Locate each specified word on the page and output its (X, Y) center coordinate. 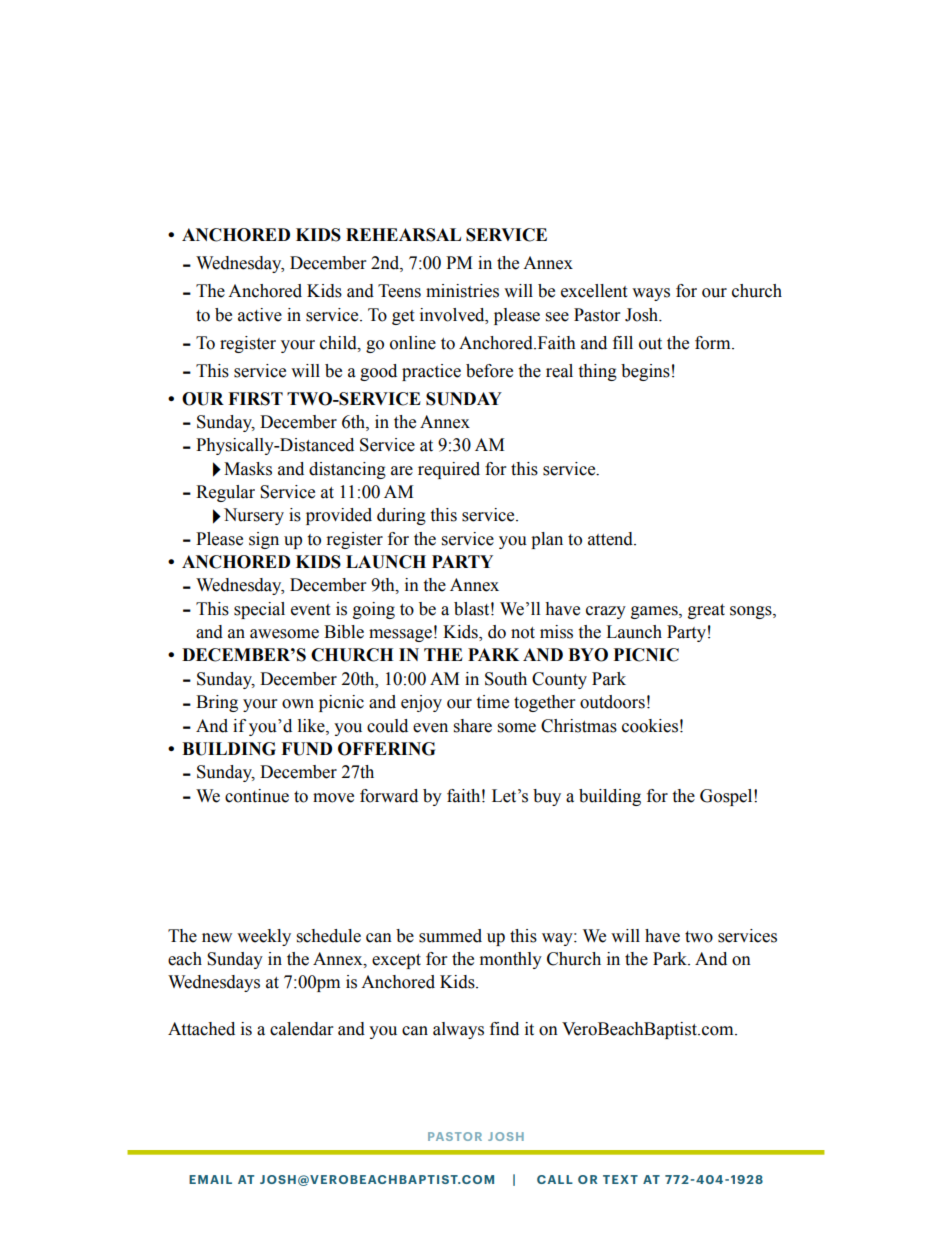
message (400, 635)
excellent (594, 291)
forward (389, 796)
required (449, 470)
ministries (462, 291)
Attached (201, 1029)
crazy (606, 612)
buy (547, 797)
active (260, 315)
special (259, 610)
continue (257, 796)
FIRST (255, 399)
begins (645, 372)
